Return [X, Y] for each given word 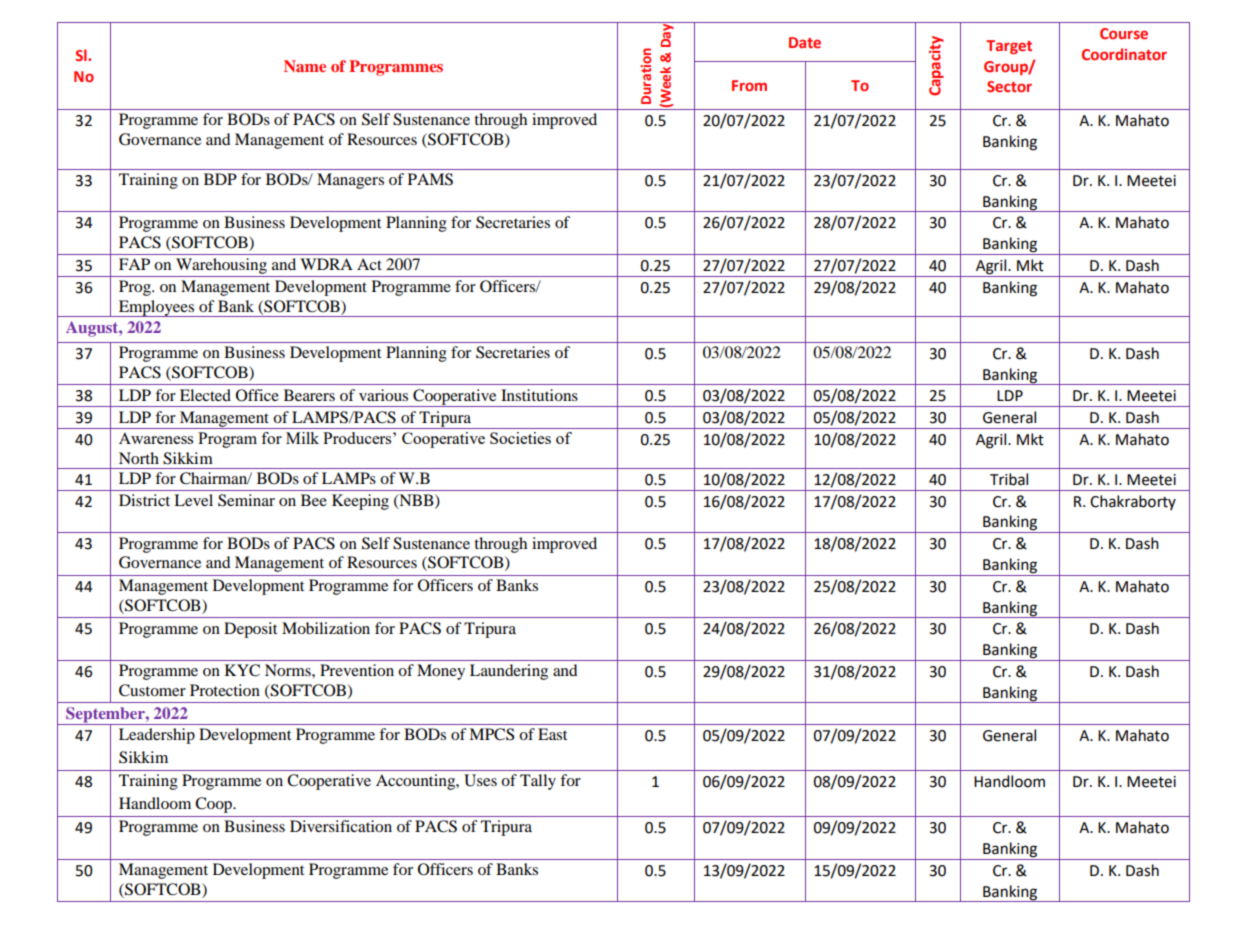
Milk [302, 438]
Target [1009, 47]
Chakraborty [1133, 502]
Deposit [250, 630]
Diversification [341, 826]
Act [369, 264]
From [749, 85]
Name [305, 66]
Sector [1009, 86]
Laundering [509, 672]
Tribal [1009, 479]
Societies [520, 438]
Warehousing [221, 267]
